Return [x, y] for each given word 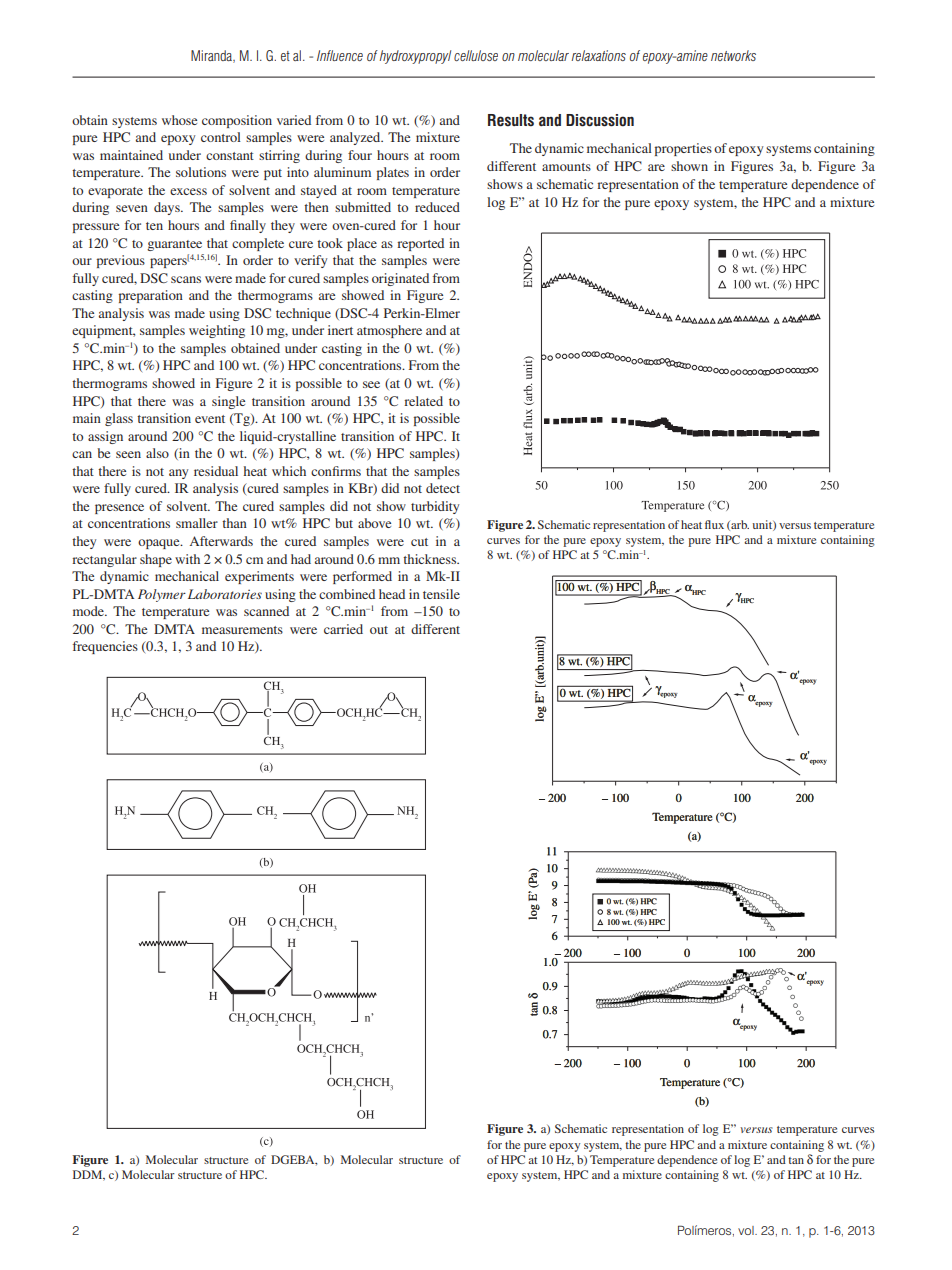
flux [714, 524]
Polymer [162, 595]
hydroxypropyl [415, 57]
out [379, 630]
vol [747, 1230]
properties [683, 149]
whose [179, 120]
